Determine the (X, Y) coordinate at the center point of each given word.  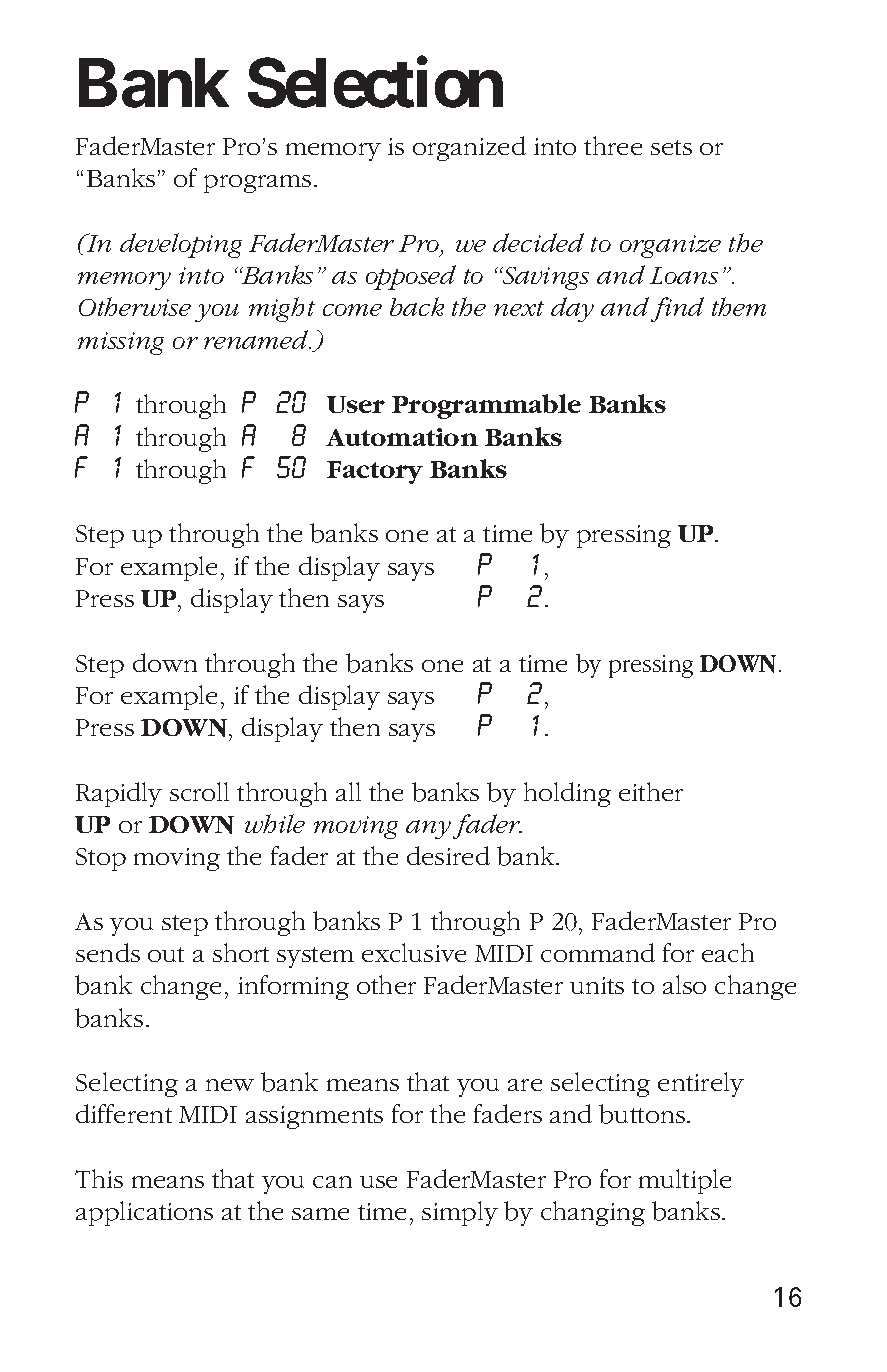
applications (144, 1213)
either (651, 791)
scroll (199, 791)
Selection (375, 83)
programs (257, 184)
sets (671, 147)
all (348, 791)
